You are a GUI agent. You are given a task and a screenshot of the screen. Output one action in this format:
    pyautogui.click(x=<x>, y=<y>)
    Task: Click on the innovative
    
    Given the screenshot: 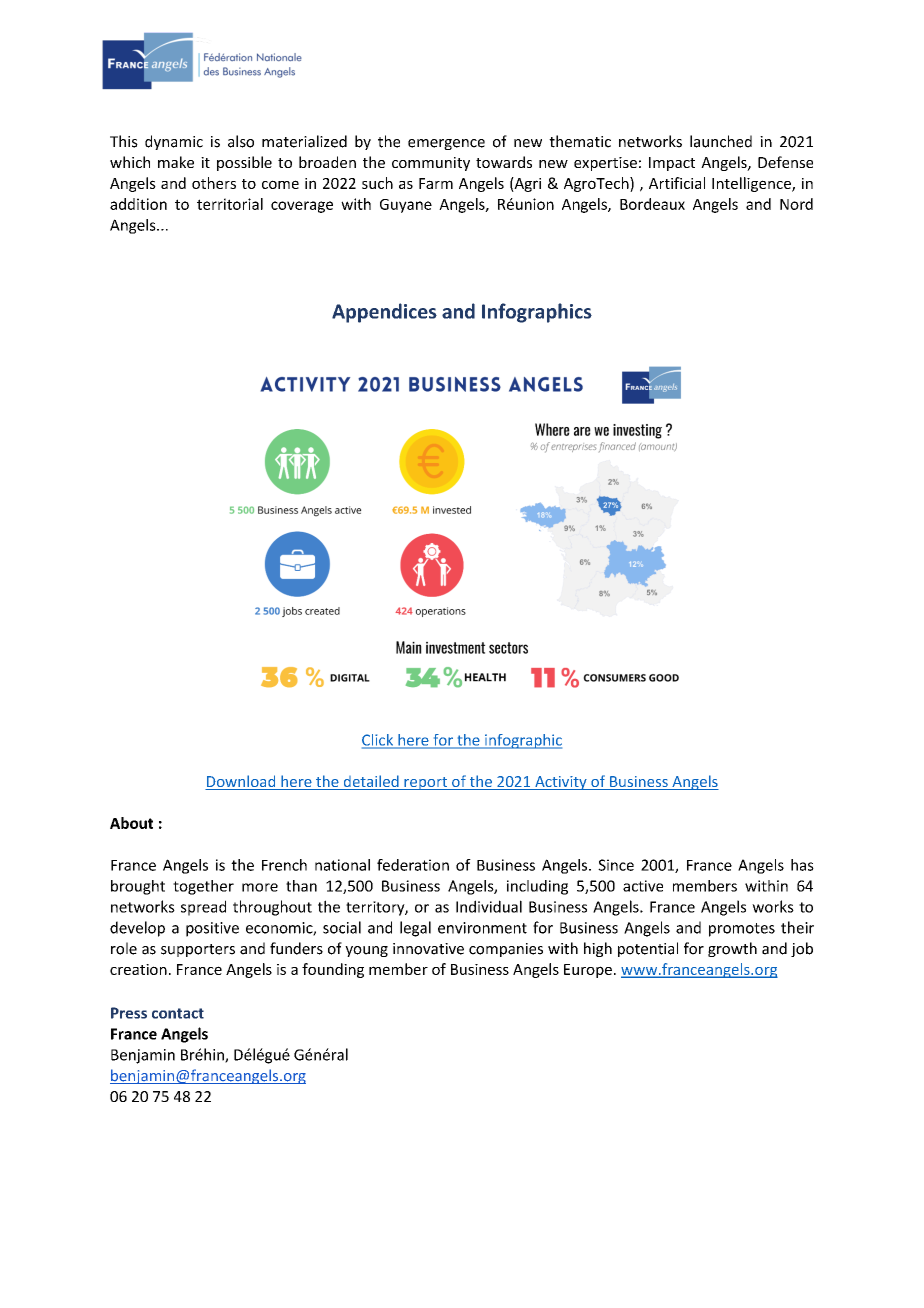 What is the action you would take?
    pyautogui.click(x=428, y=949)
